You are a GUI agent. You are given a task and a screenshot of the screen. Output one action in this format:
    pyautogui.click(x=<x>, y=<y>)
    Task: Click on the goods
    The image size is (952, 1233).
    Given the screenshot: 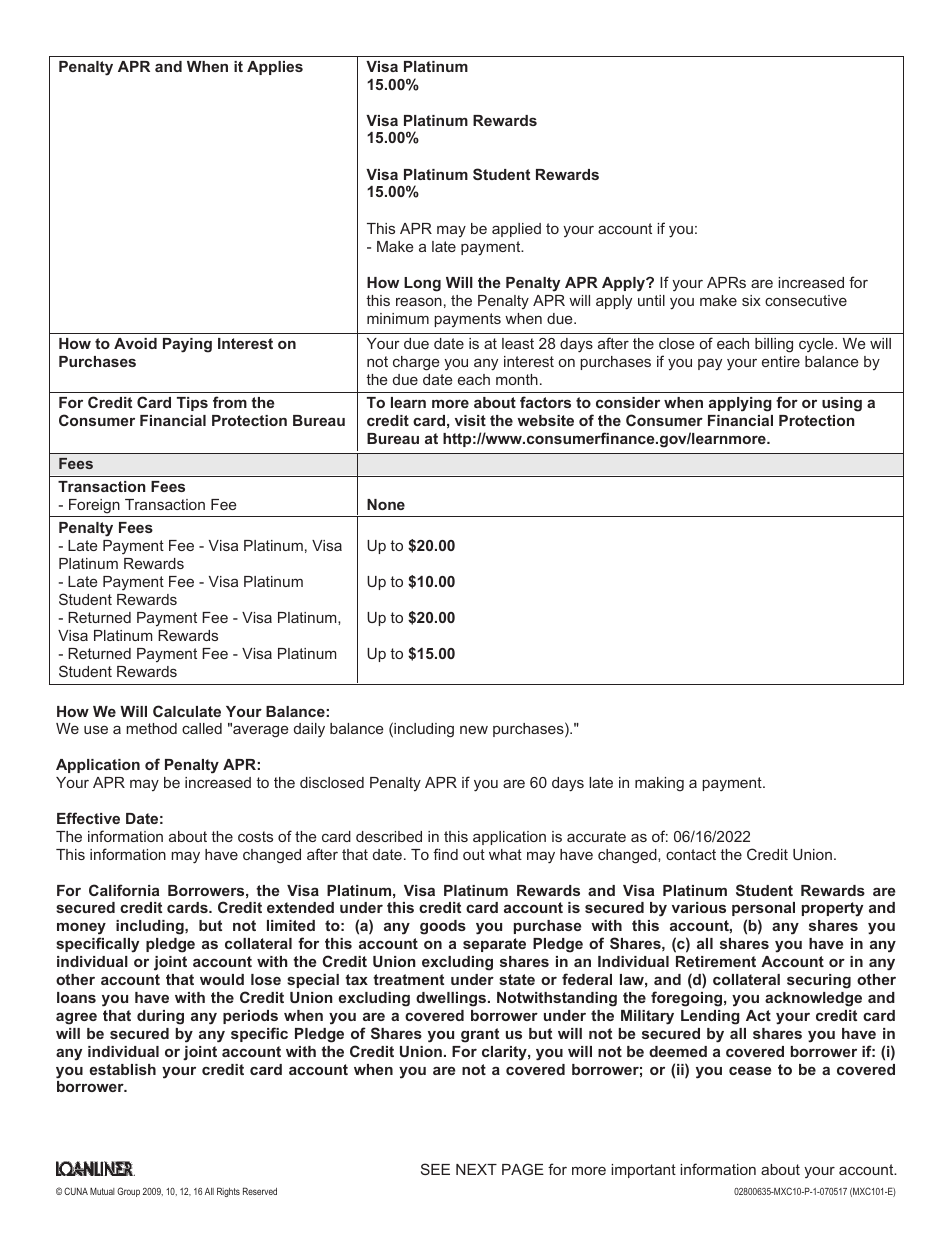 What is the action you would take?
    pyautogui.click(x=443, y=927)
